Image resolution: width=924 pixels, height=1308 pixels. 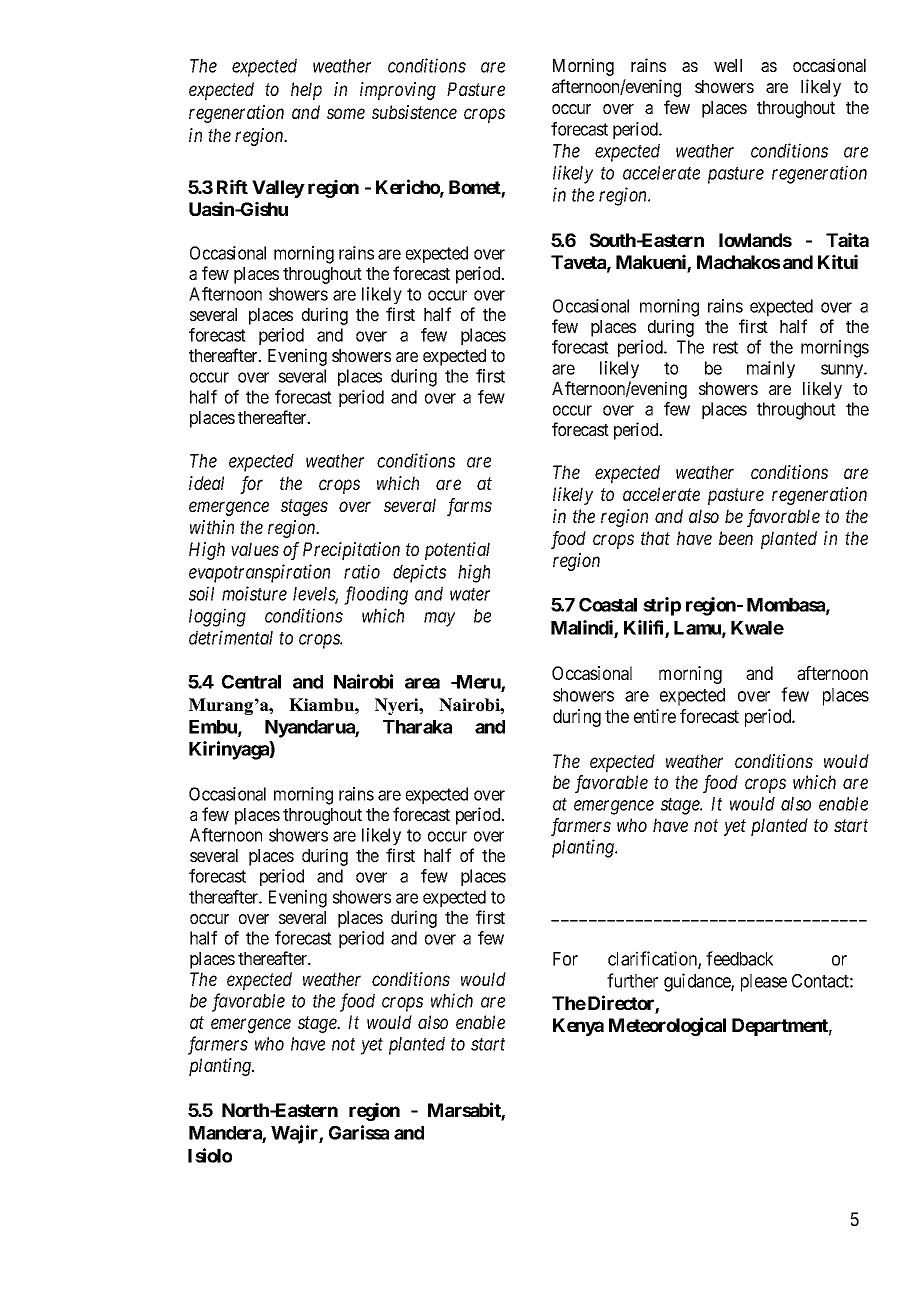 I want to click on potential, so click(x=457, y=551).
